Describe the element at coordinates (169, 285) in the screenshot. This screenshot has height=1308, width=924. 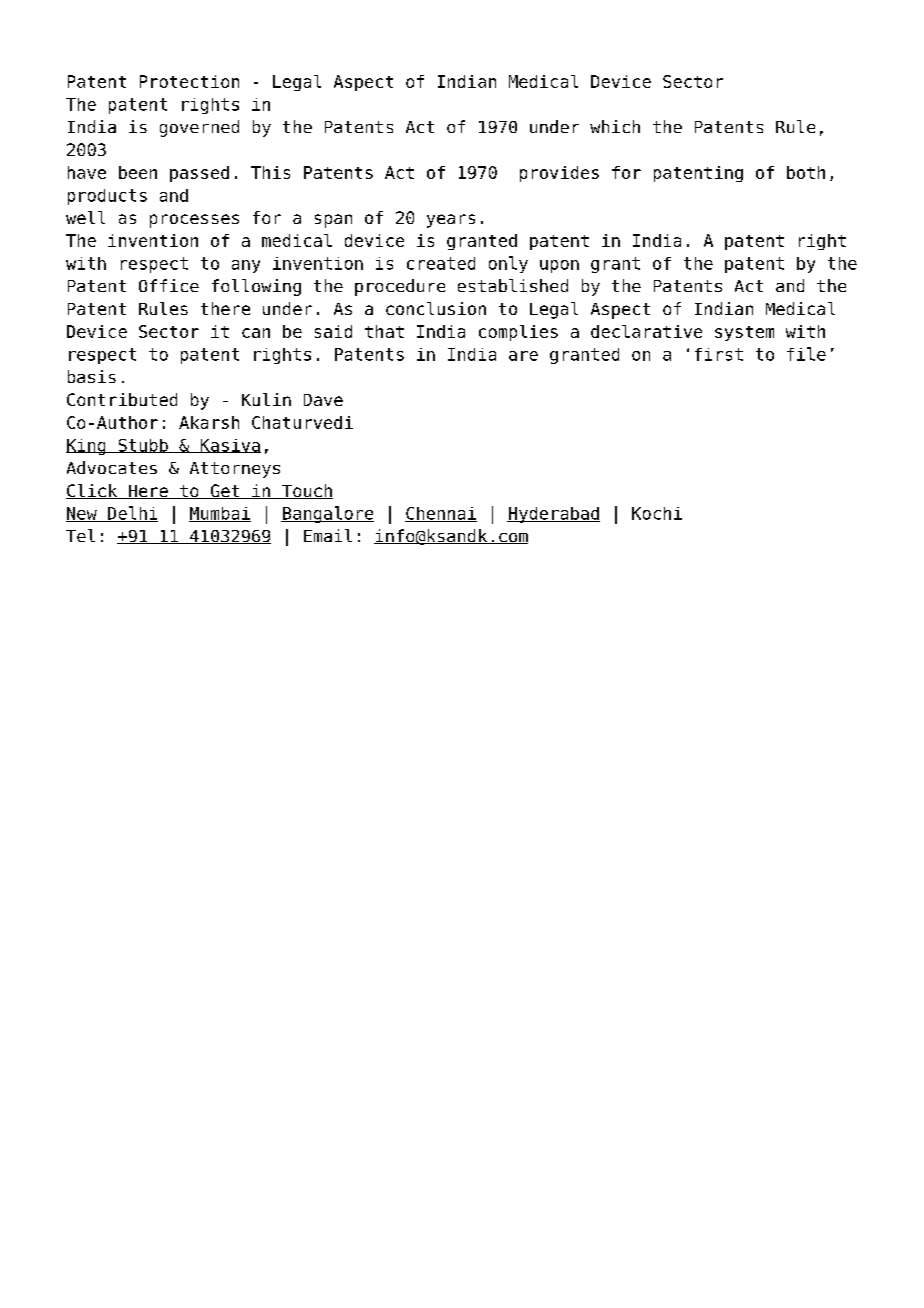
I see `Office` at that location.
